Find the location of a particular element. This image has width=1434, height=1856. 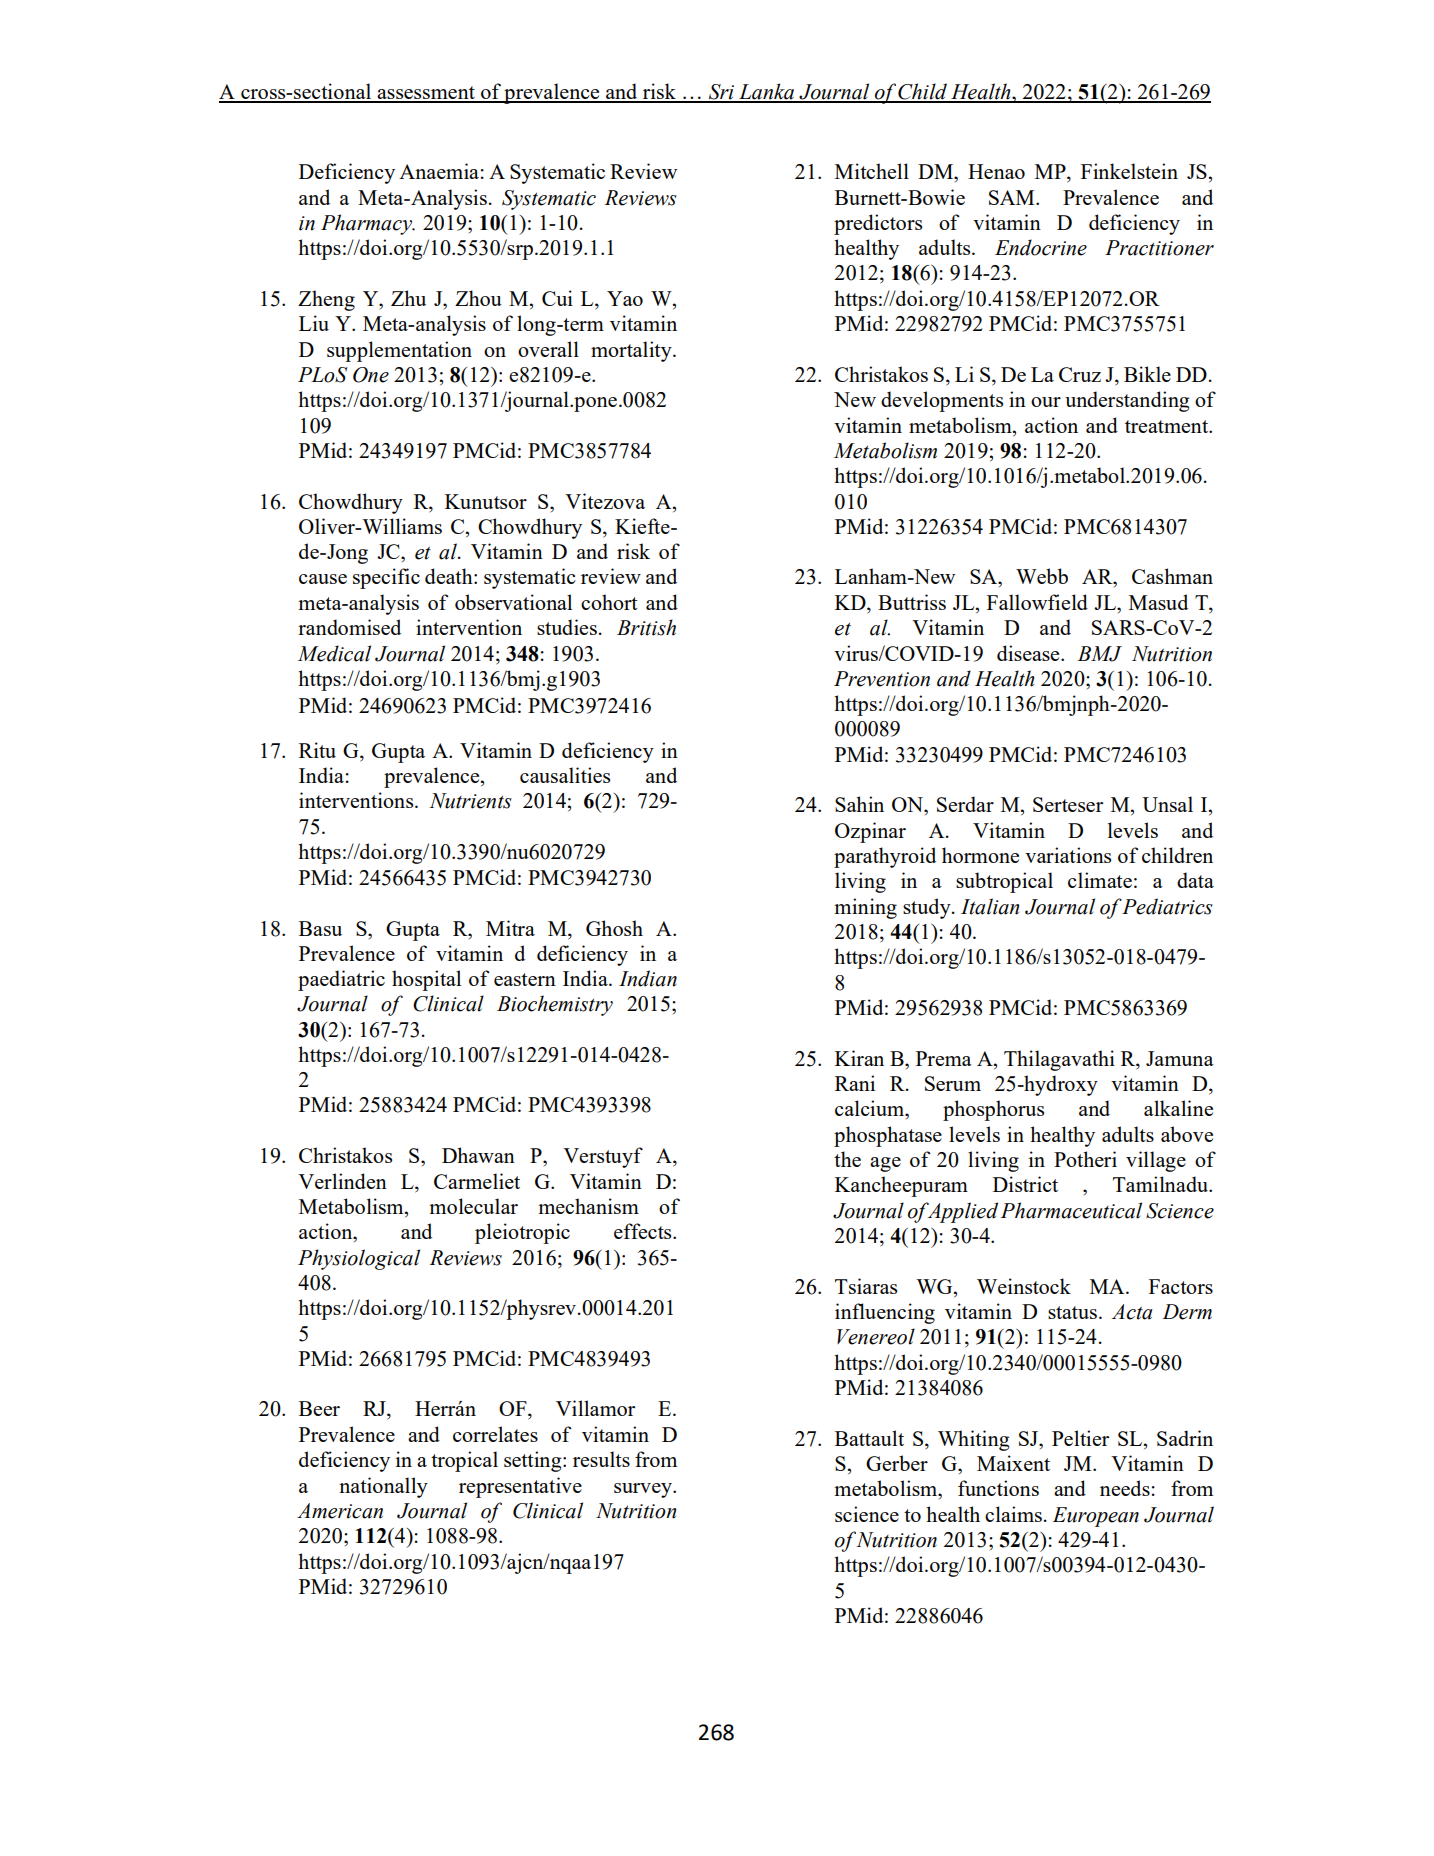

nationally is located at coordinates (383, 1487).
